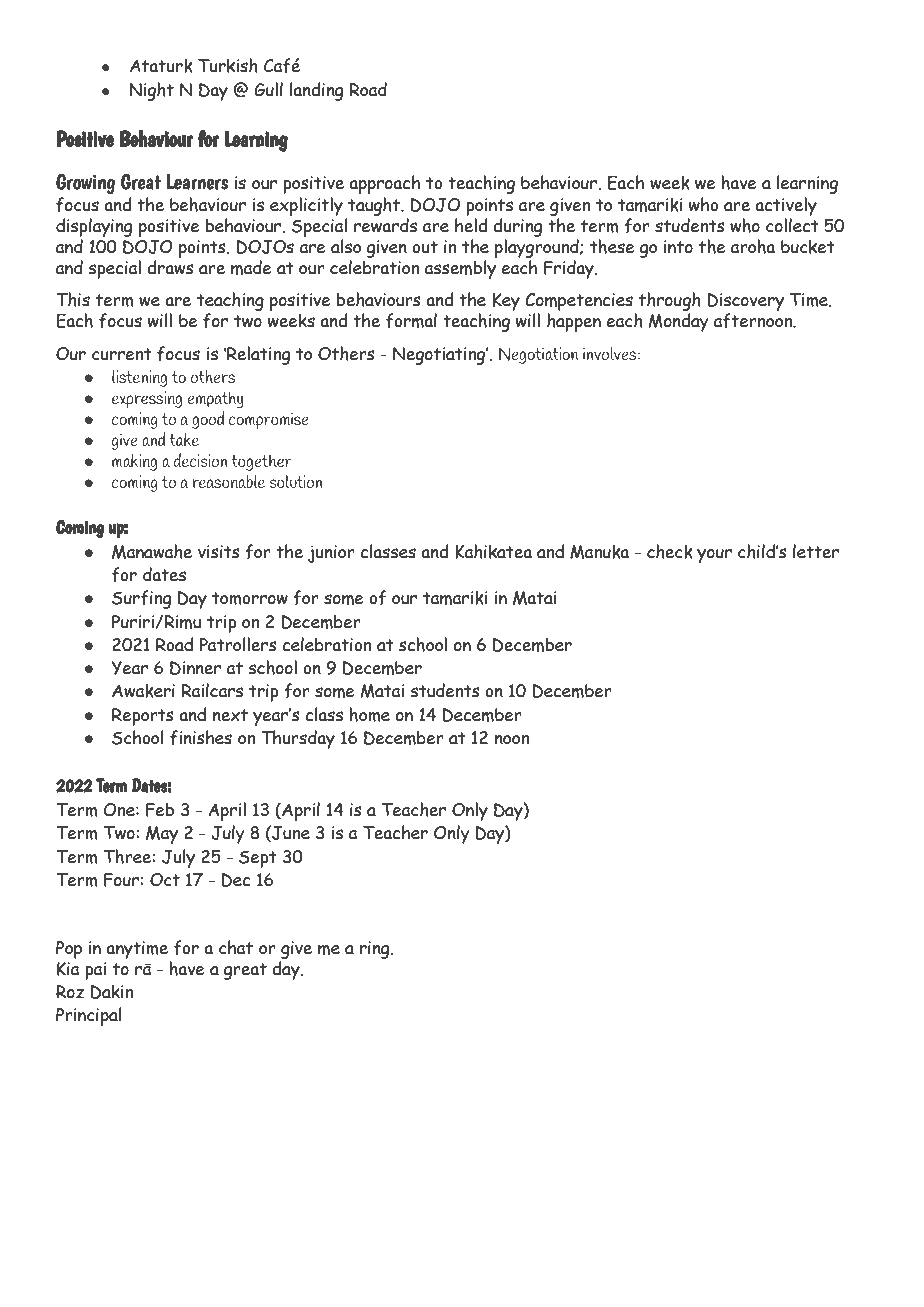  I want to click on landing, so click(316, 91).
